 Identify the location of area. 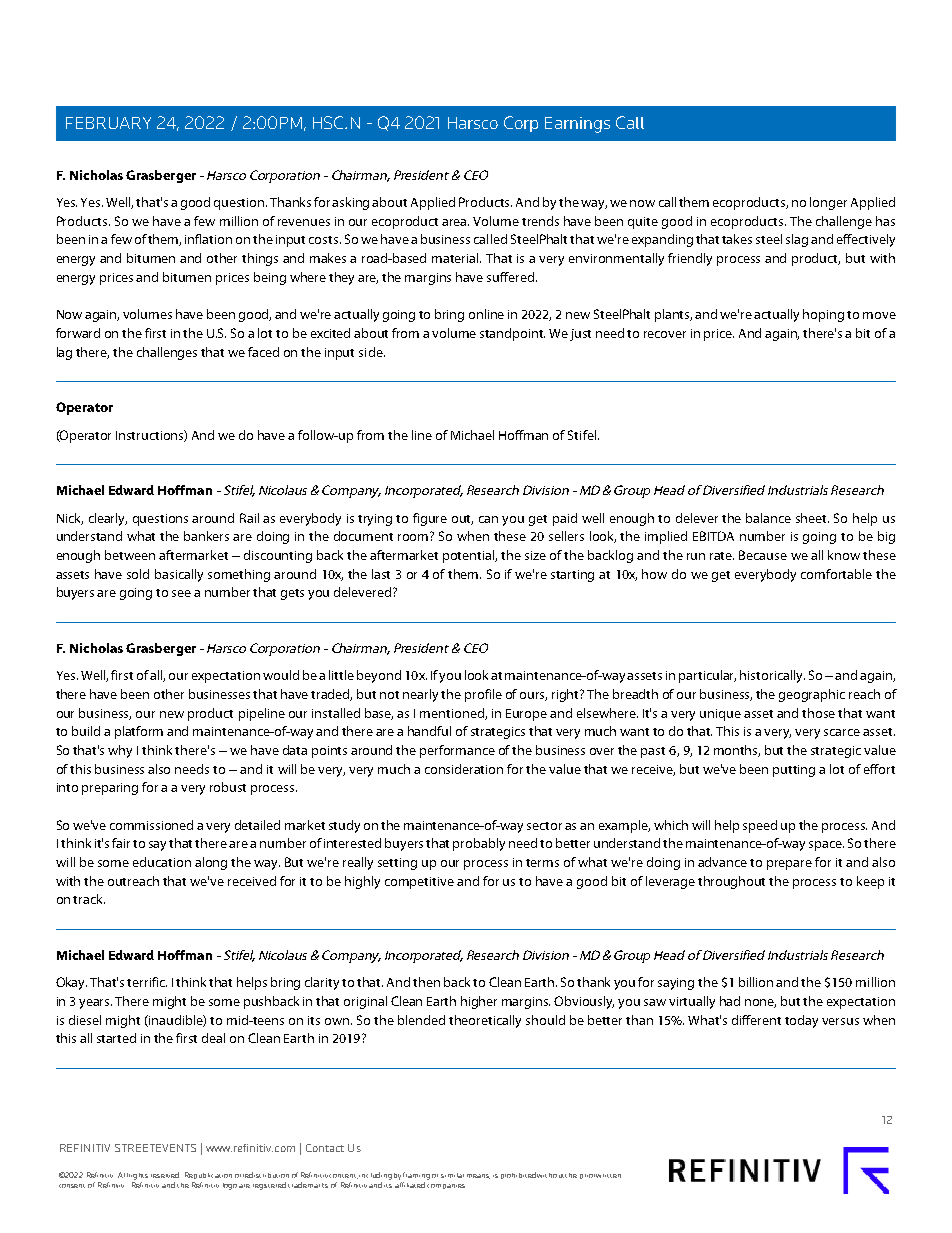
(455, 222).
